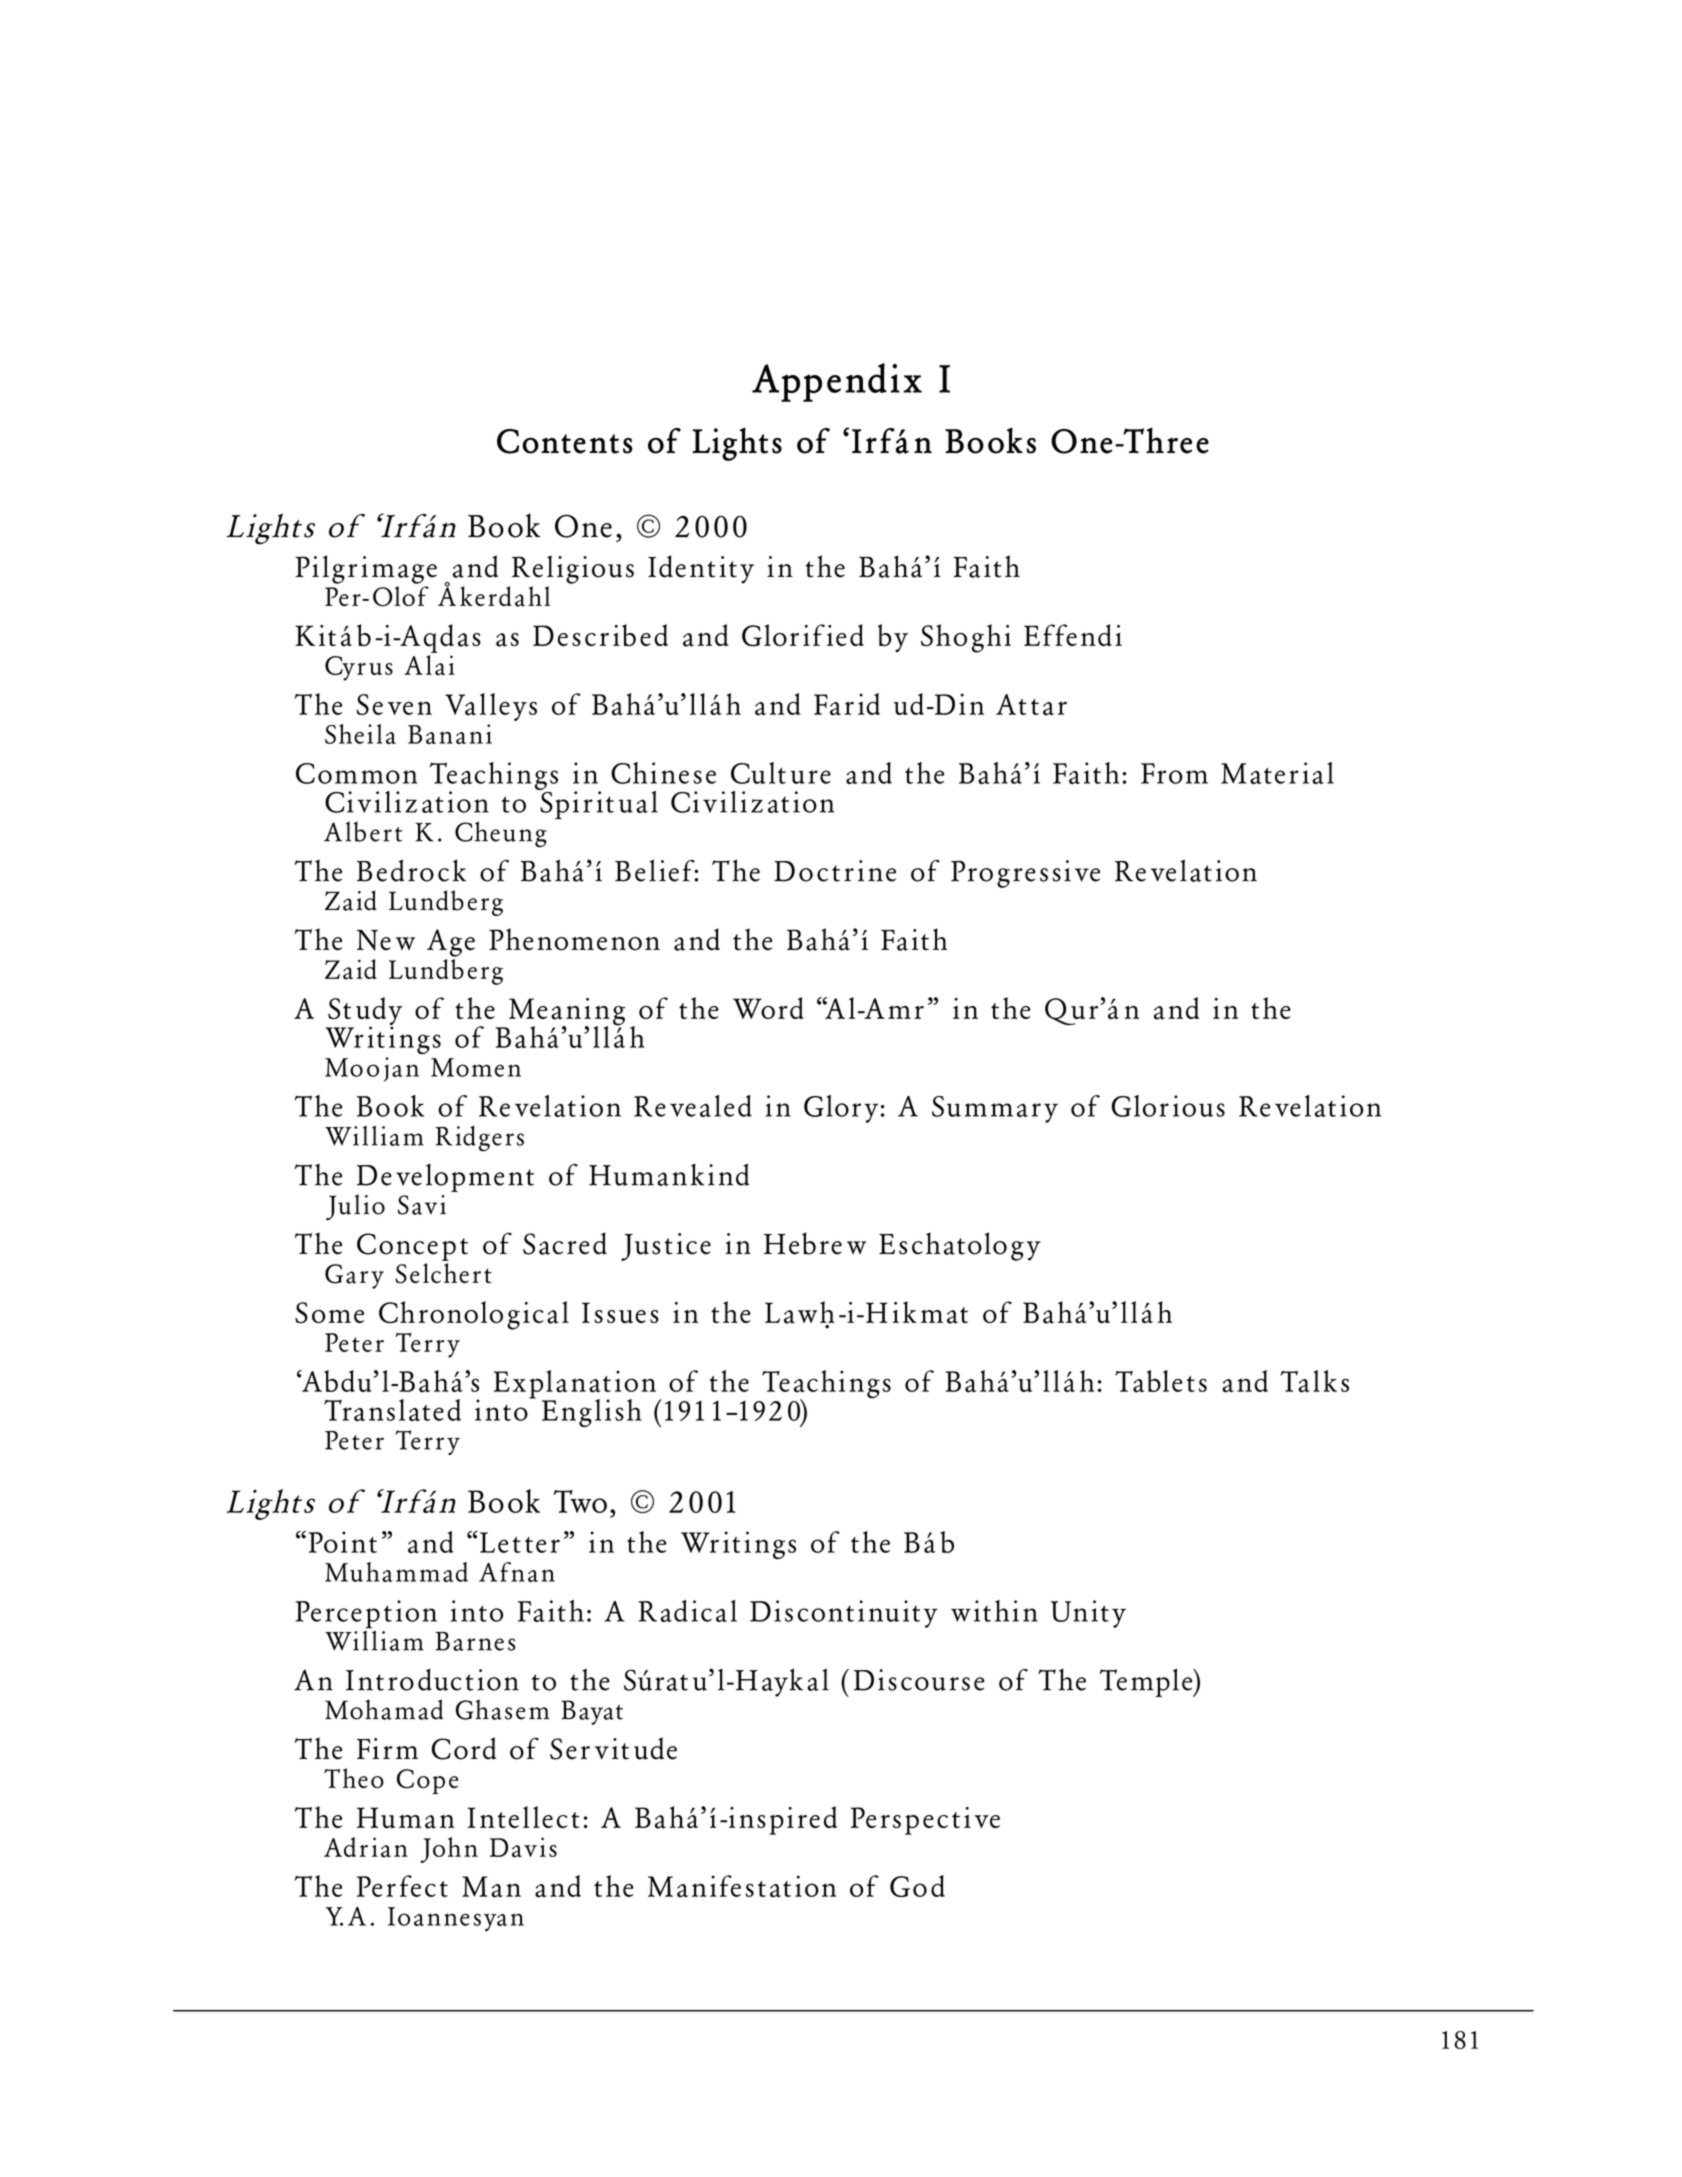 The width and height of the page is (1682, 2177). What do you see at coordinates (742, 1886) in the page?
I see `Manifestation` at bounding box center [742, 1886].
